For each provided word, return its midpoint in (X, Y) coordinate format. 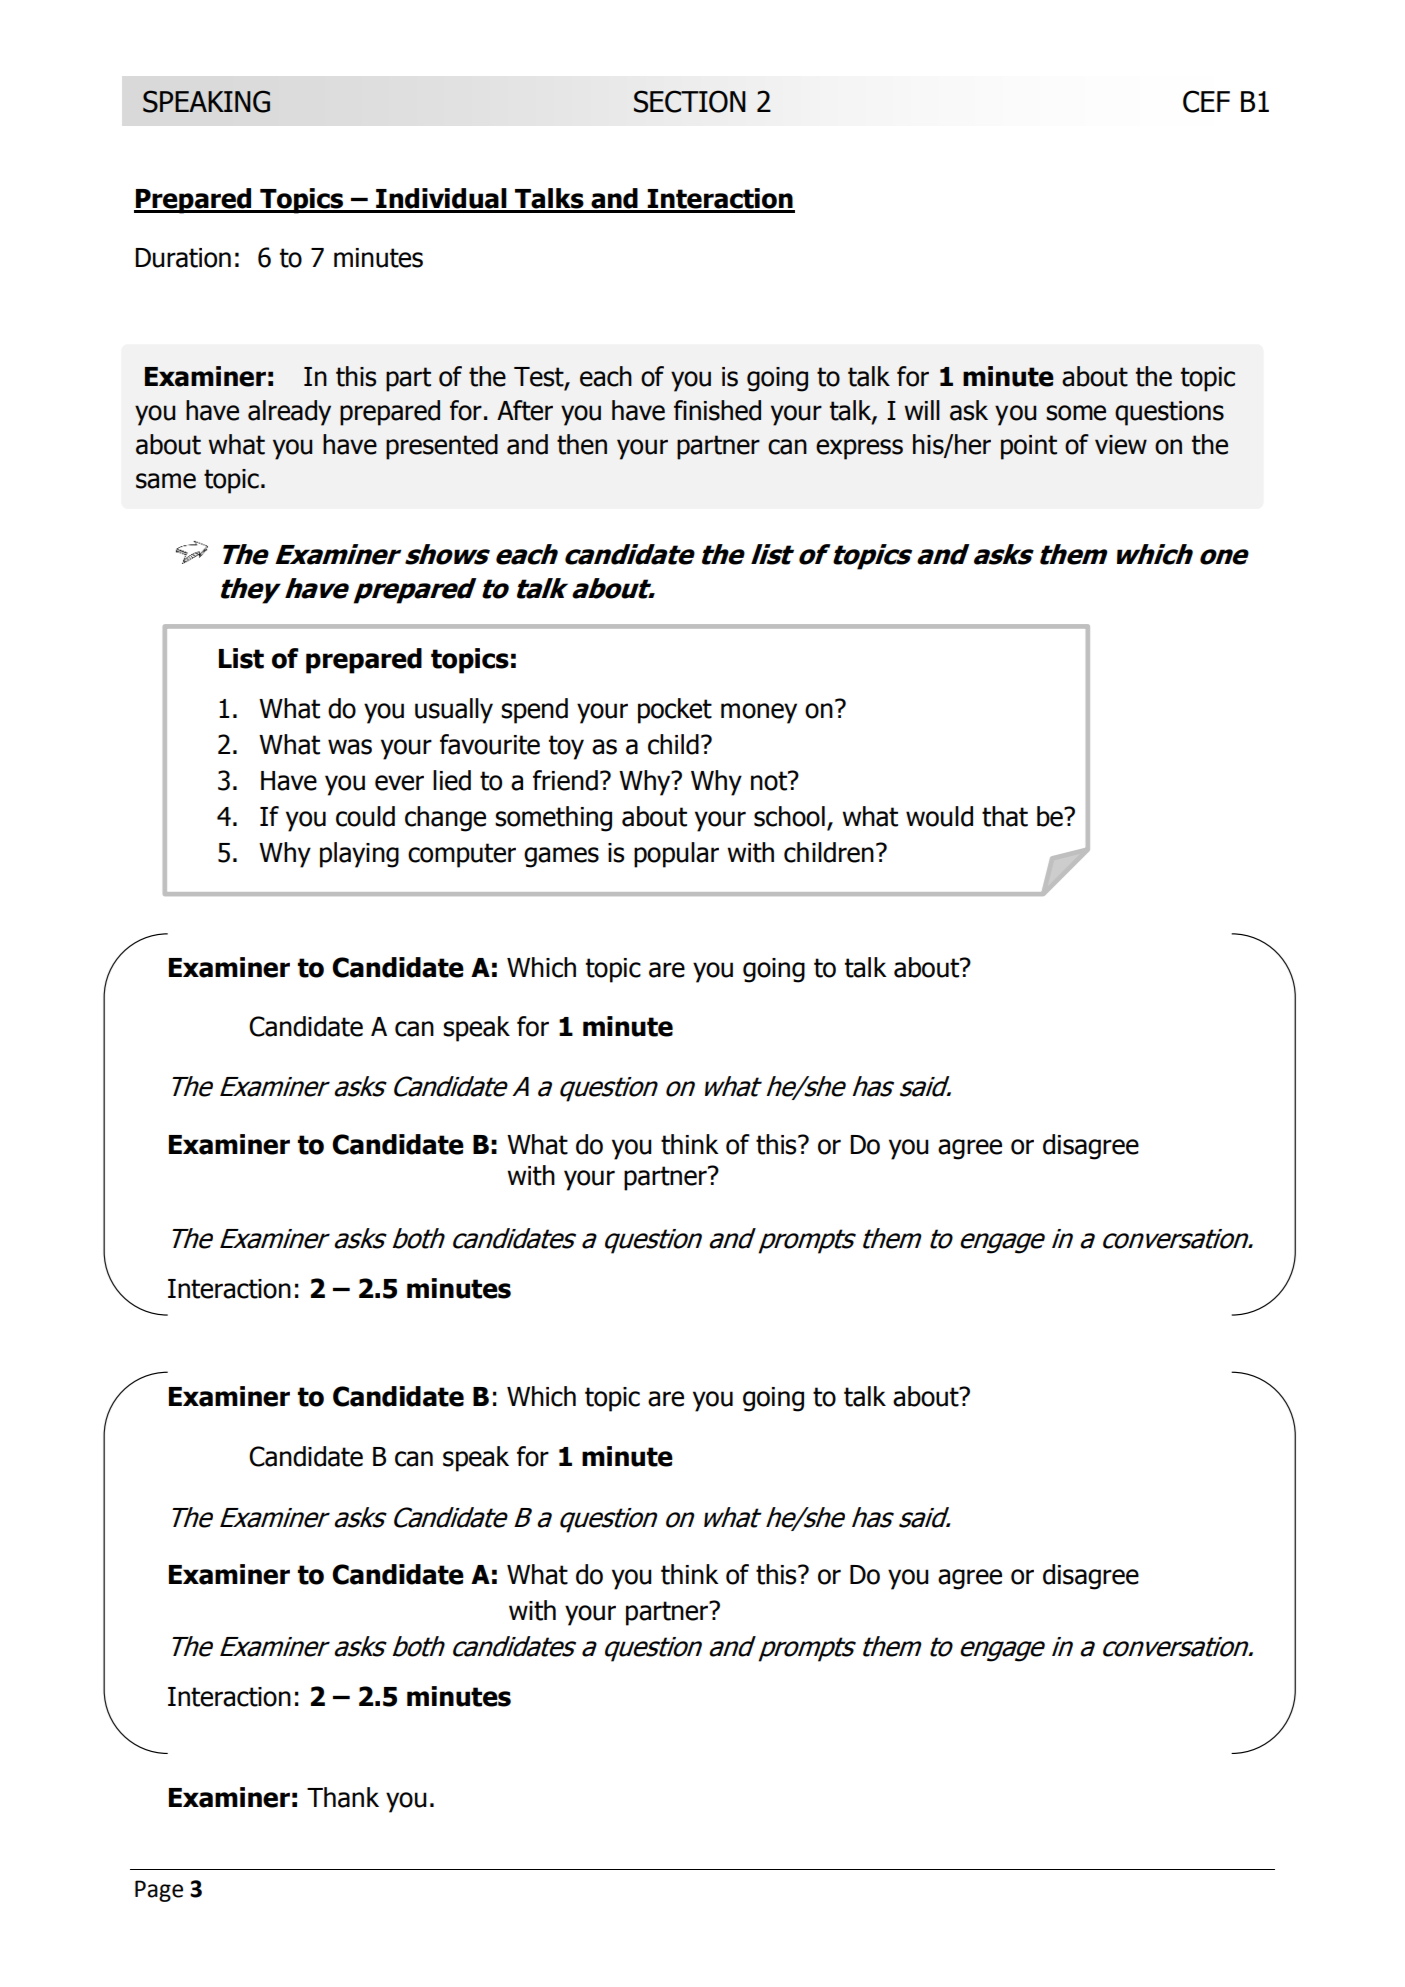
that (1005, 816)
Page (159, 1891)
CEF (1206, 101)
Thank (343, 1797)
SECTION (690, 101)
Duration (183, 258)
